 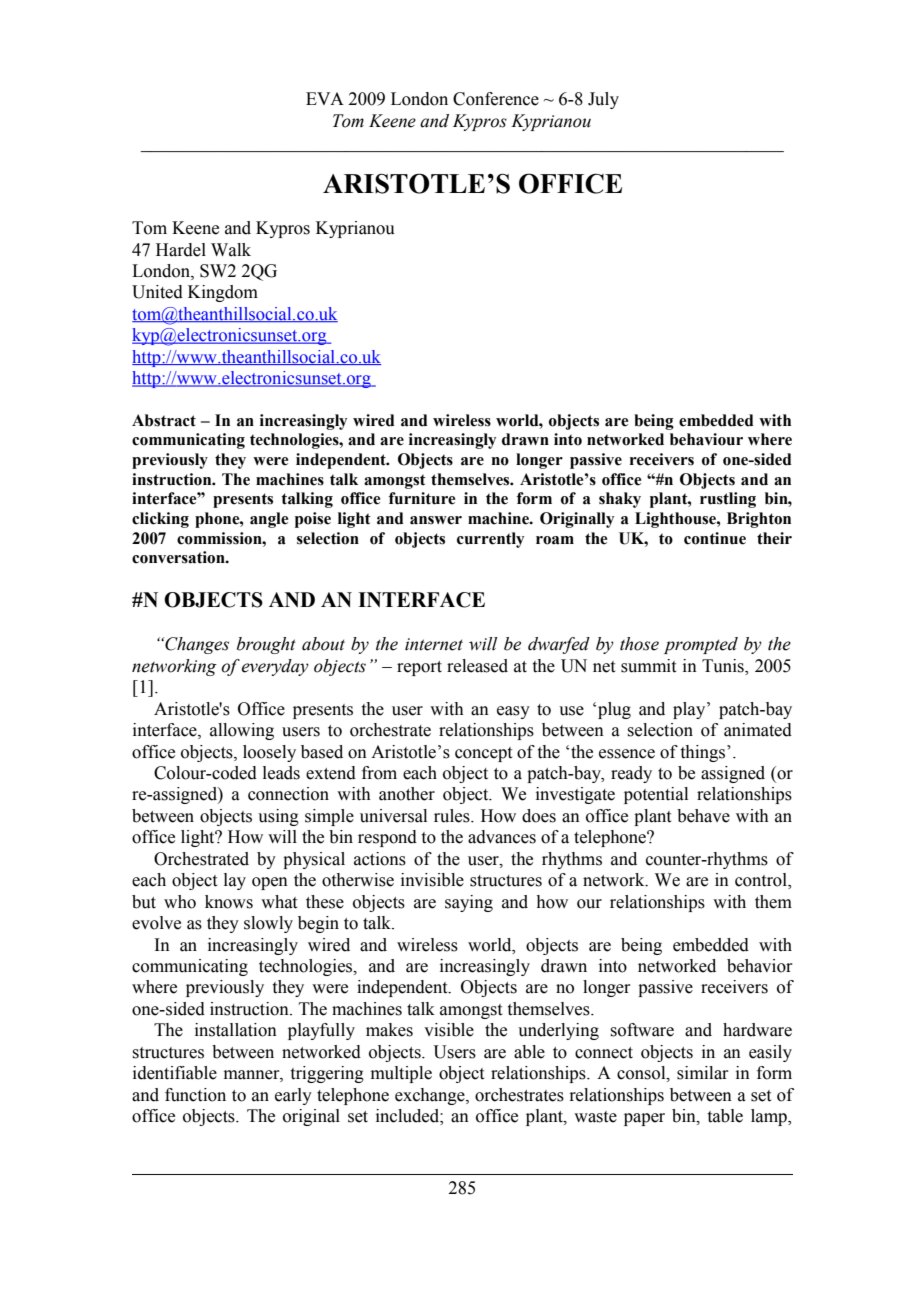 What do you see at coordinates (706, 439) in the screenshot?
I see `behaviour` at bounding box center [706, 439].
